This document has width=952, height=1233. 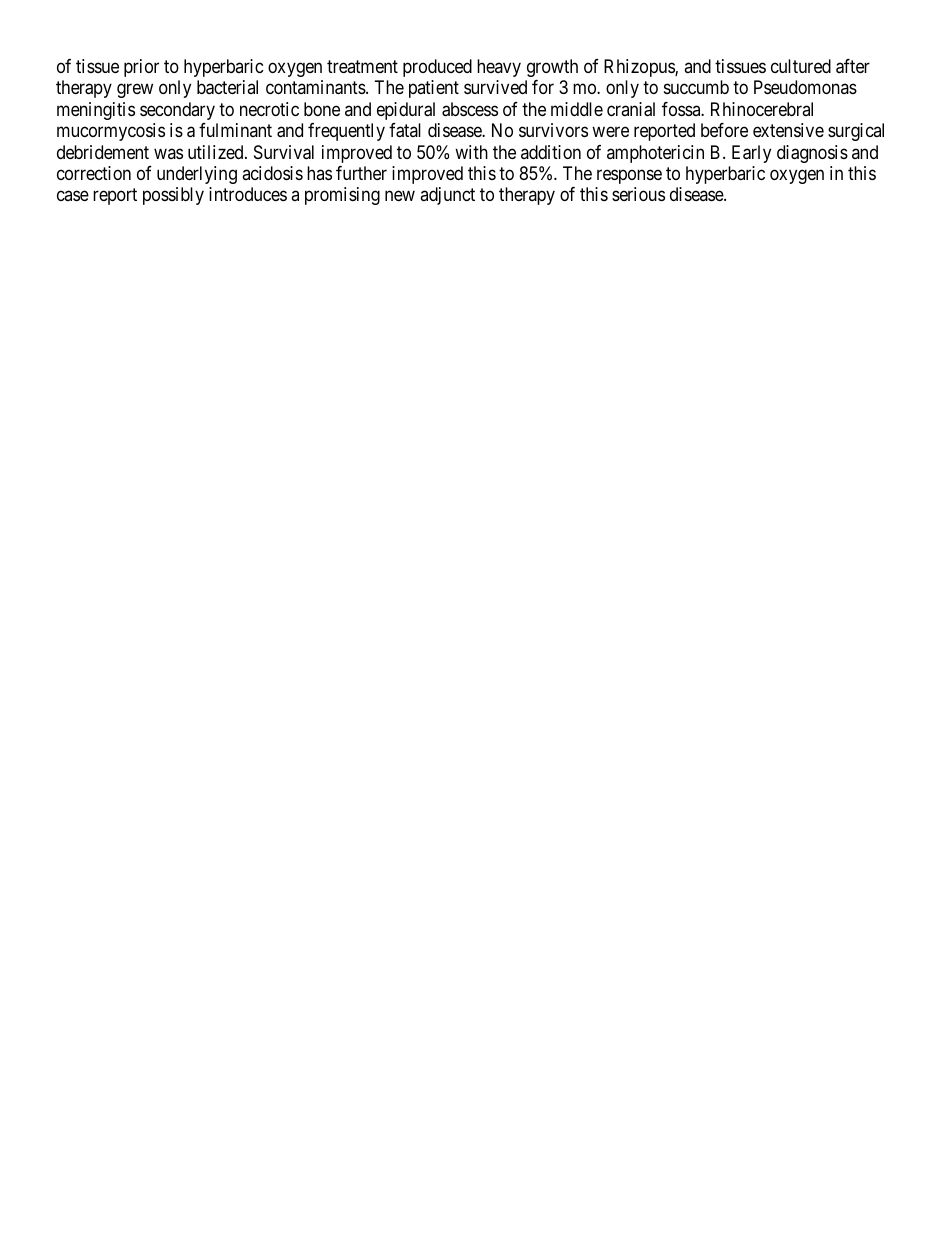 I want to click on cultured, so click(x=801, y=66).
